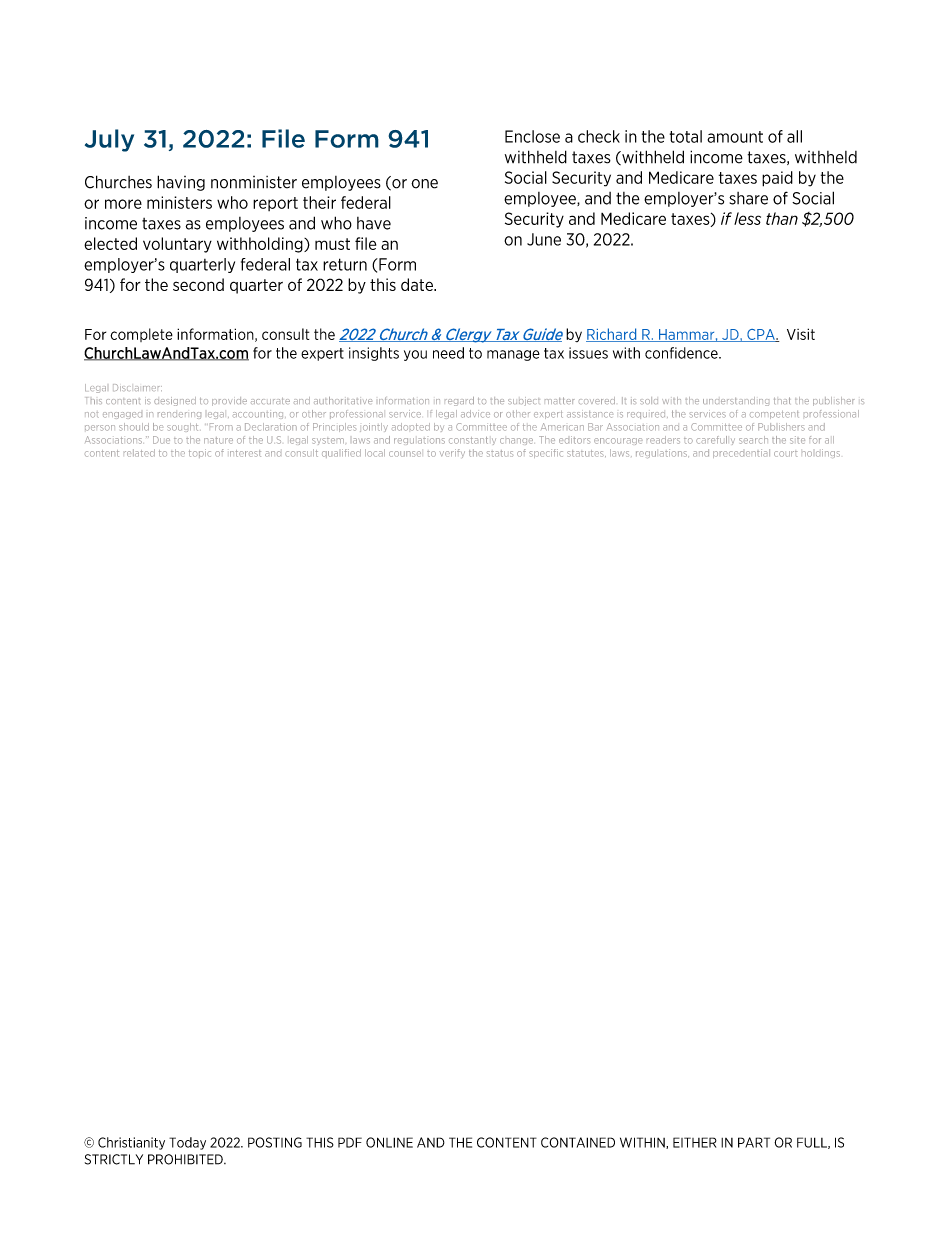 This screenshot has height=1233, width=952. I want to click on verify, so click(452, 453).
